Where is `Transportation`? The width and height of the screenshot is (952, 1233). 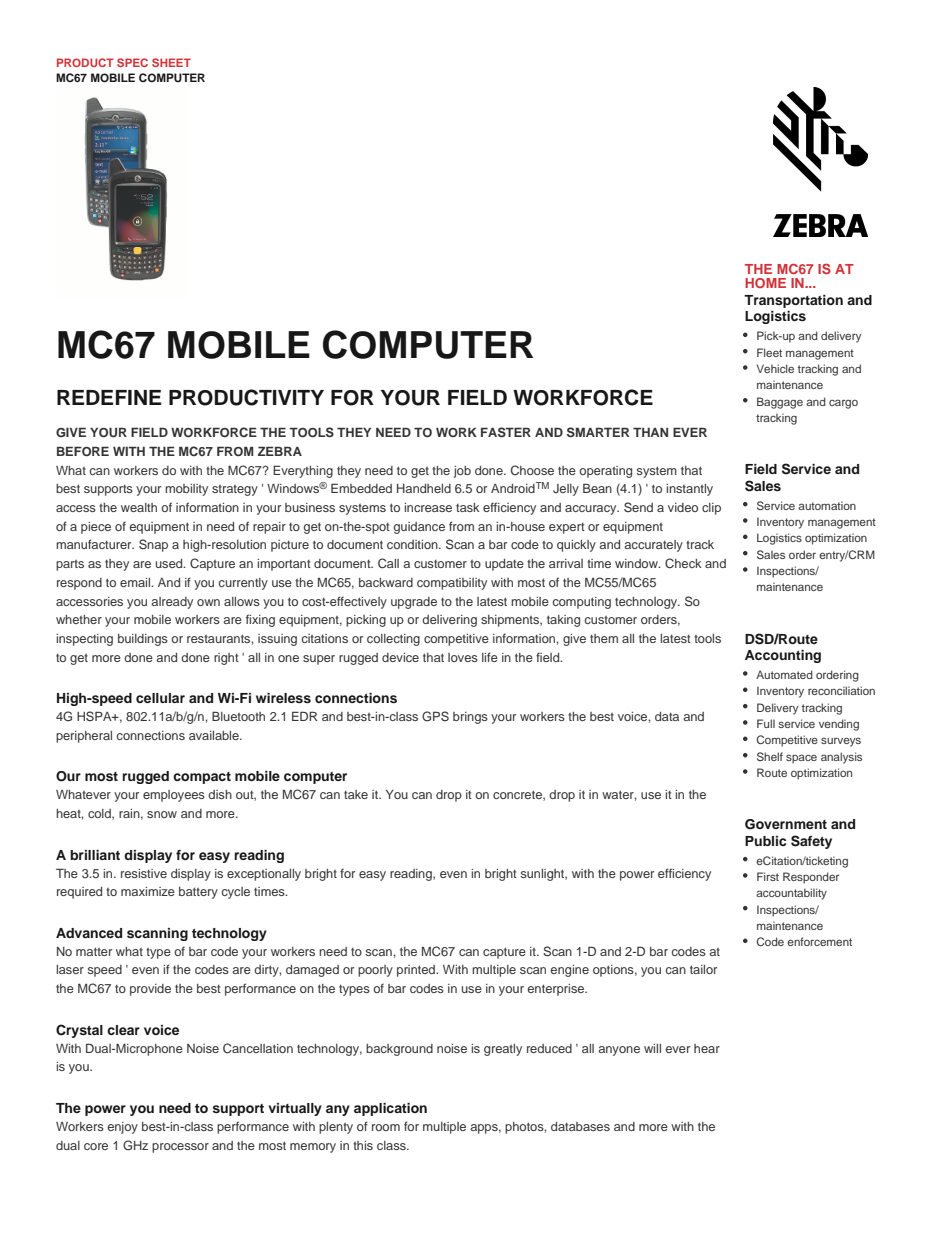
Transportation is located at coordinates (793, 301).
